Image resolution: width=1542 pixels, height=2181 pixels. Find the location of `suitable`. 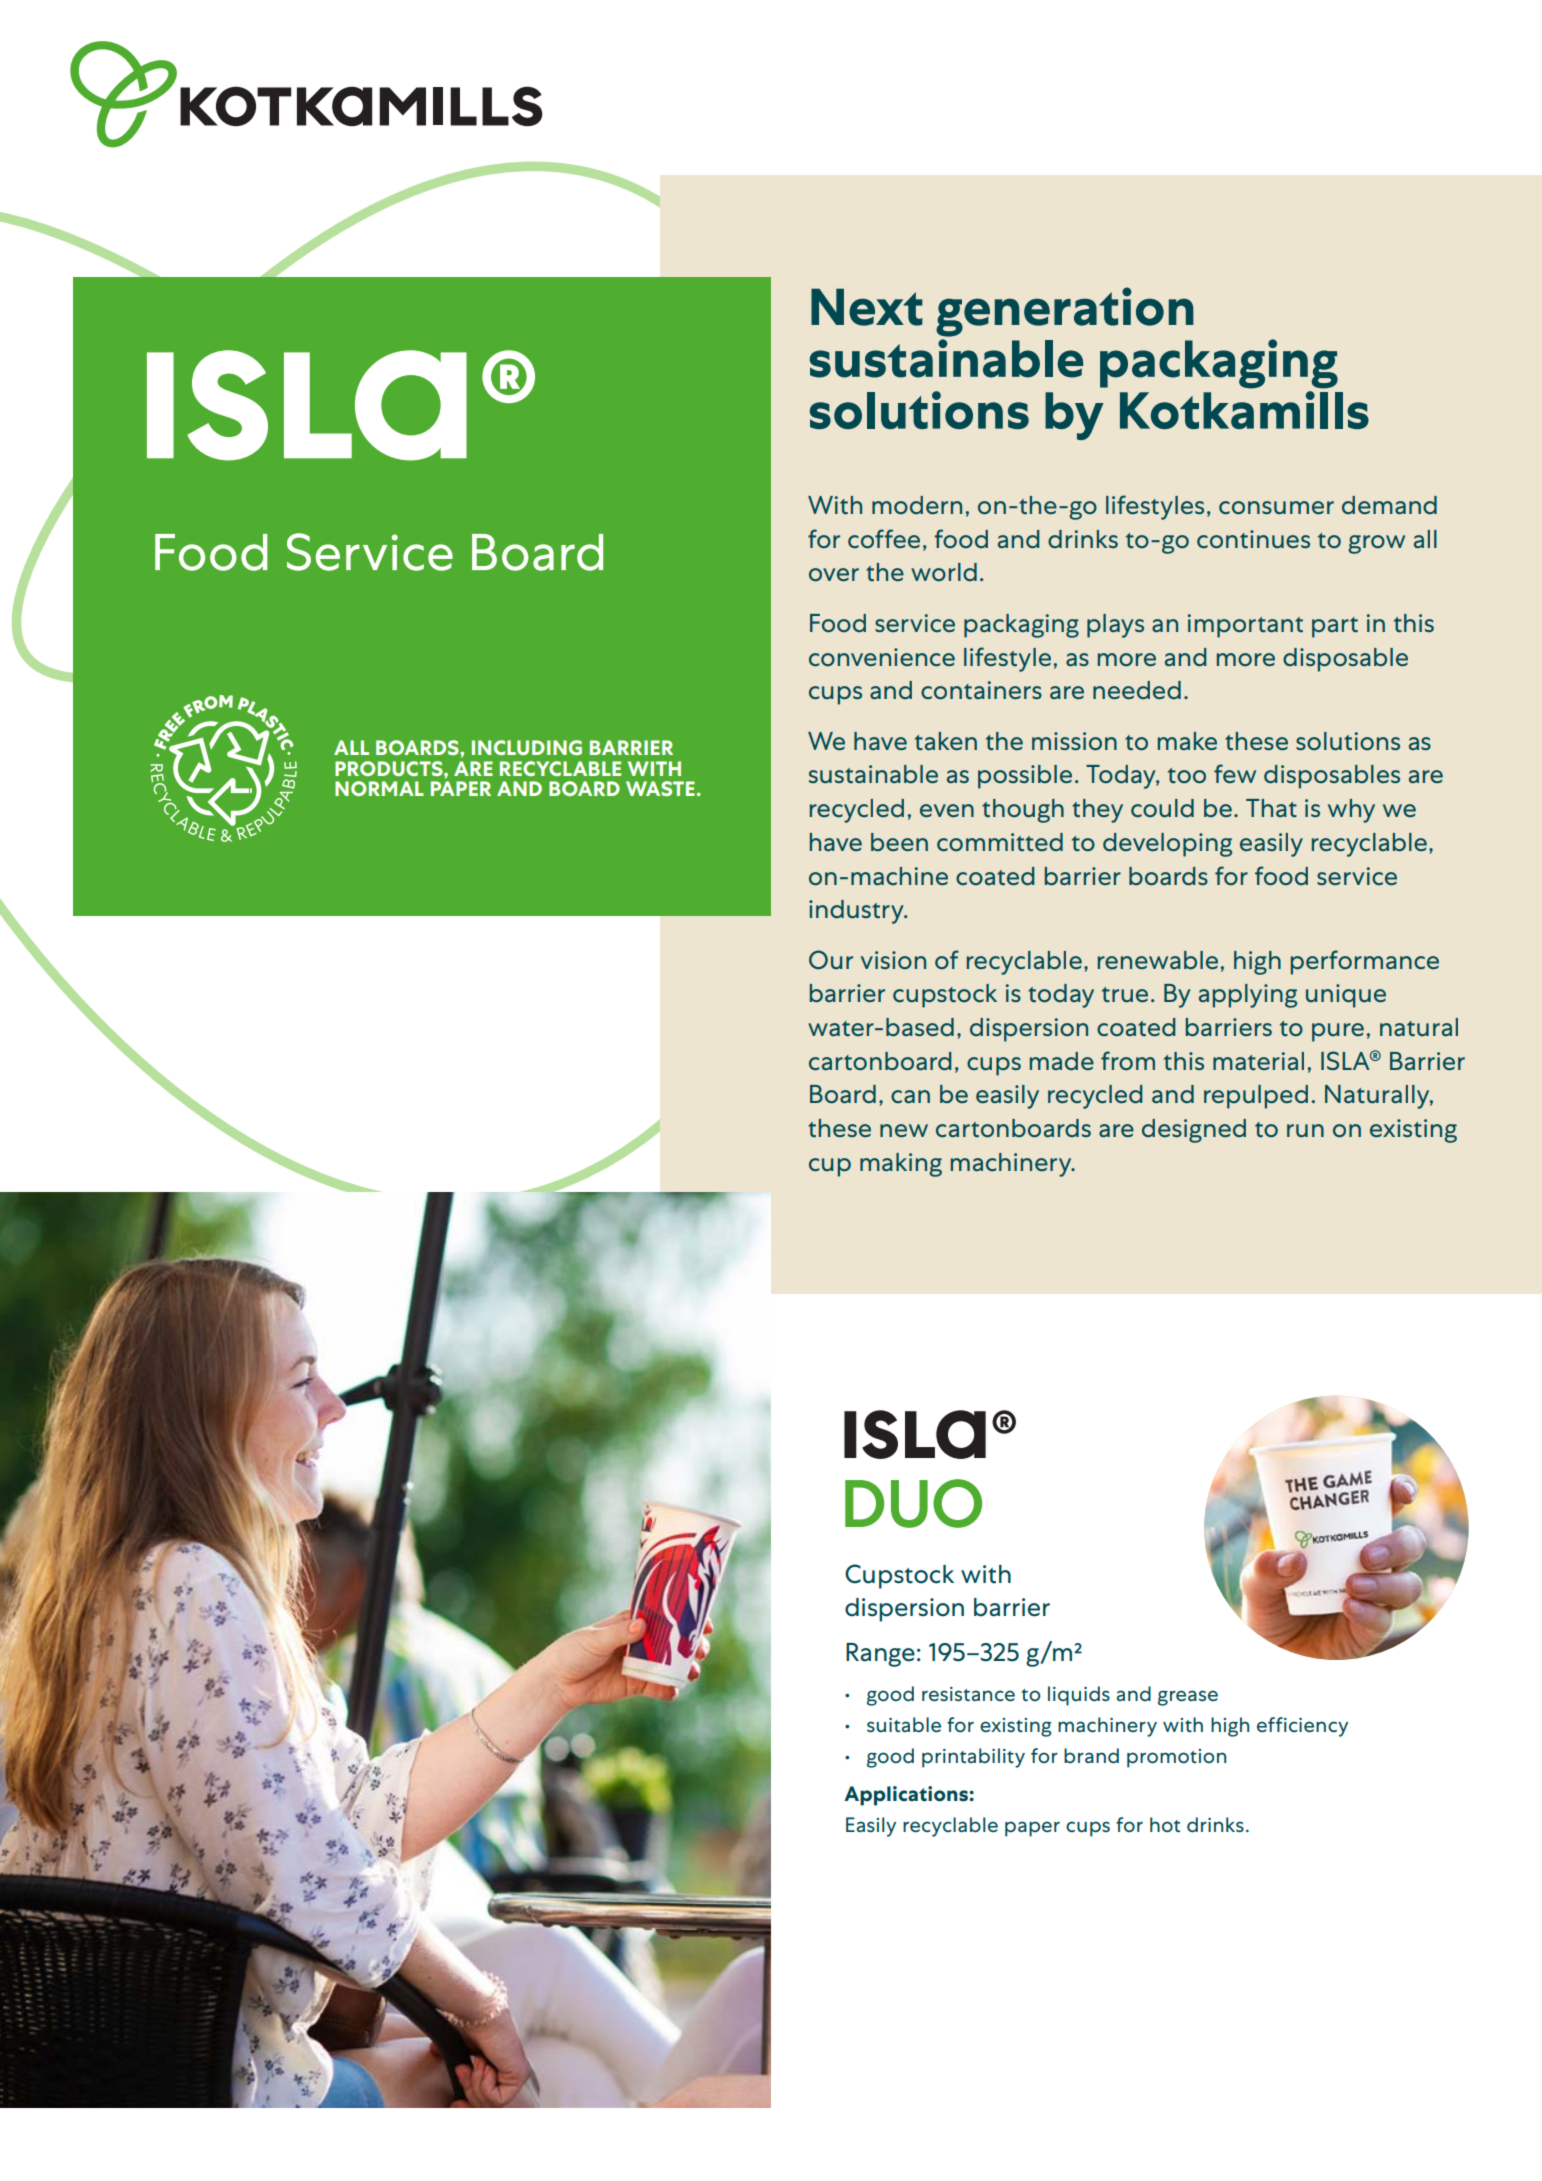

suitable is located at coordinates (904, 1724).
